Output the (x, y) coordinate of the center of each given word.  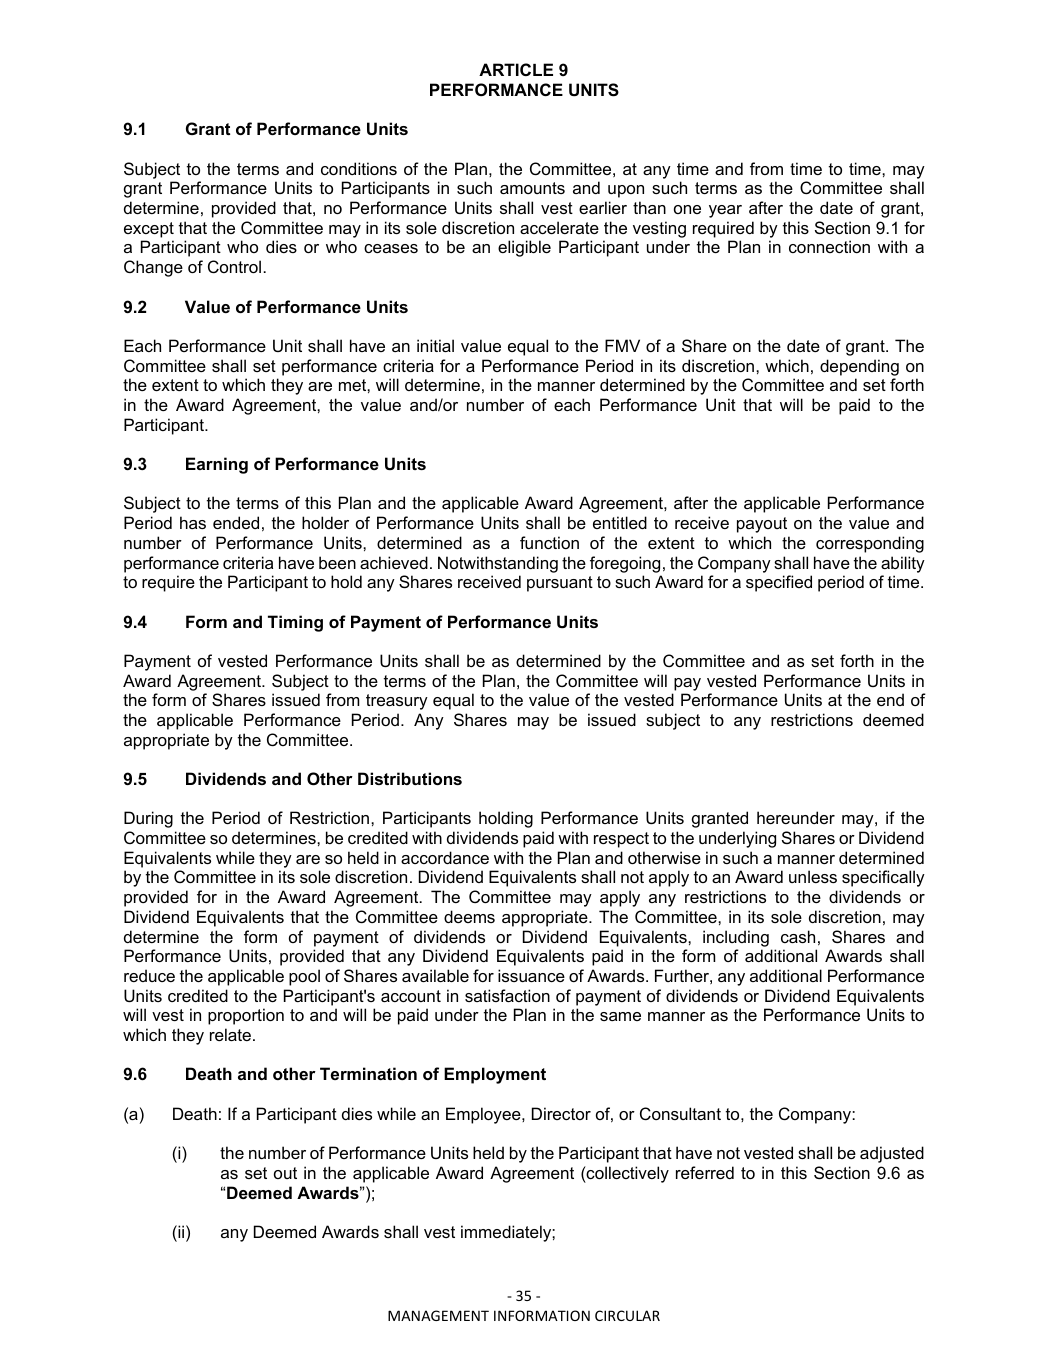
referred (705, 1172)
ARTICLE (516, 69)
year (725, 211)
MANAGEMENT (438, 1315)
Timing (295, 623)
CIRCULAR (627, 1315)
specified (779, 583)
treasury (397, 702)
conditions (359, 168)
